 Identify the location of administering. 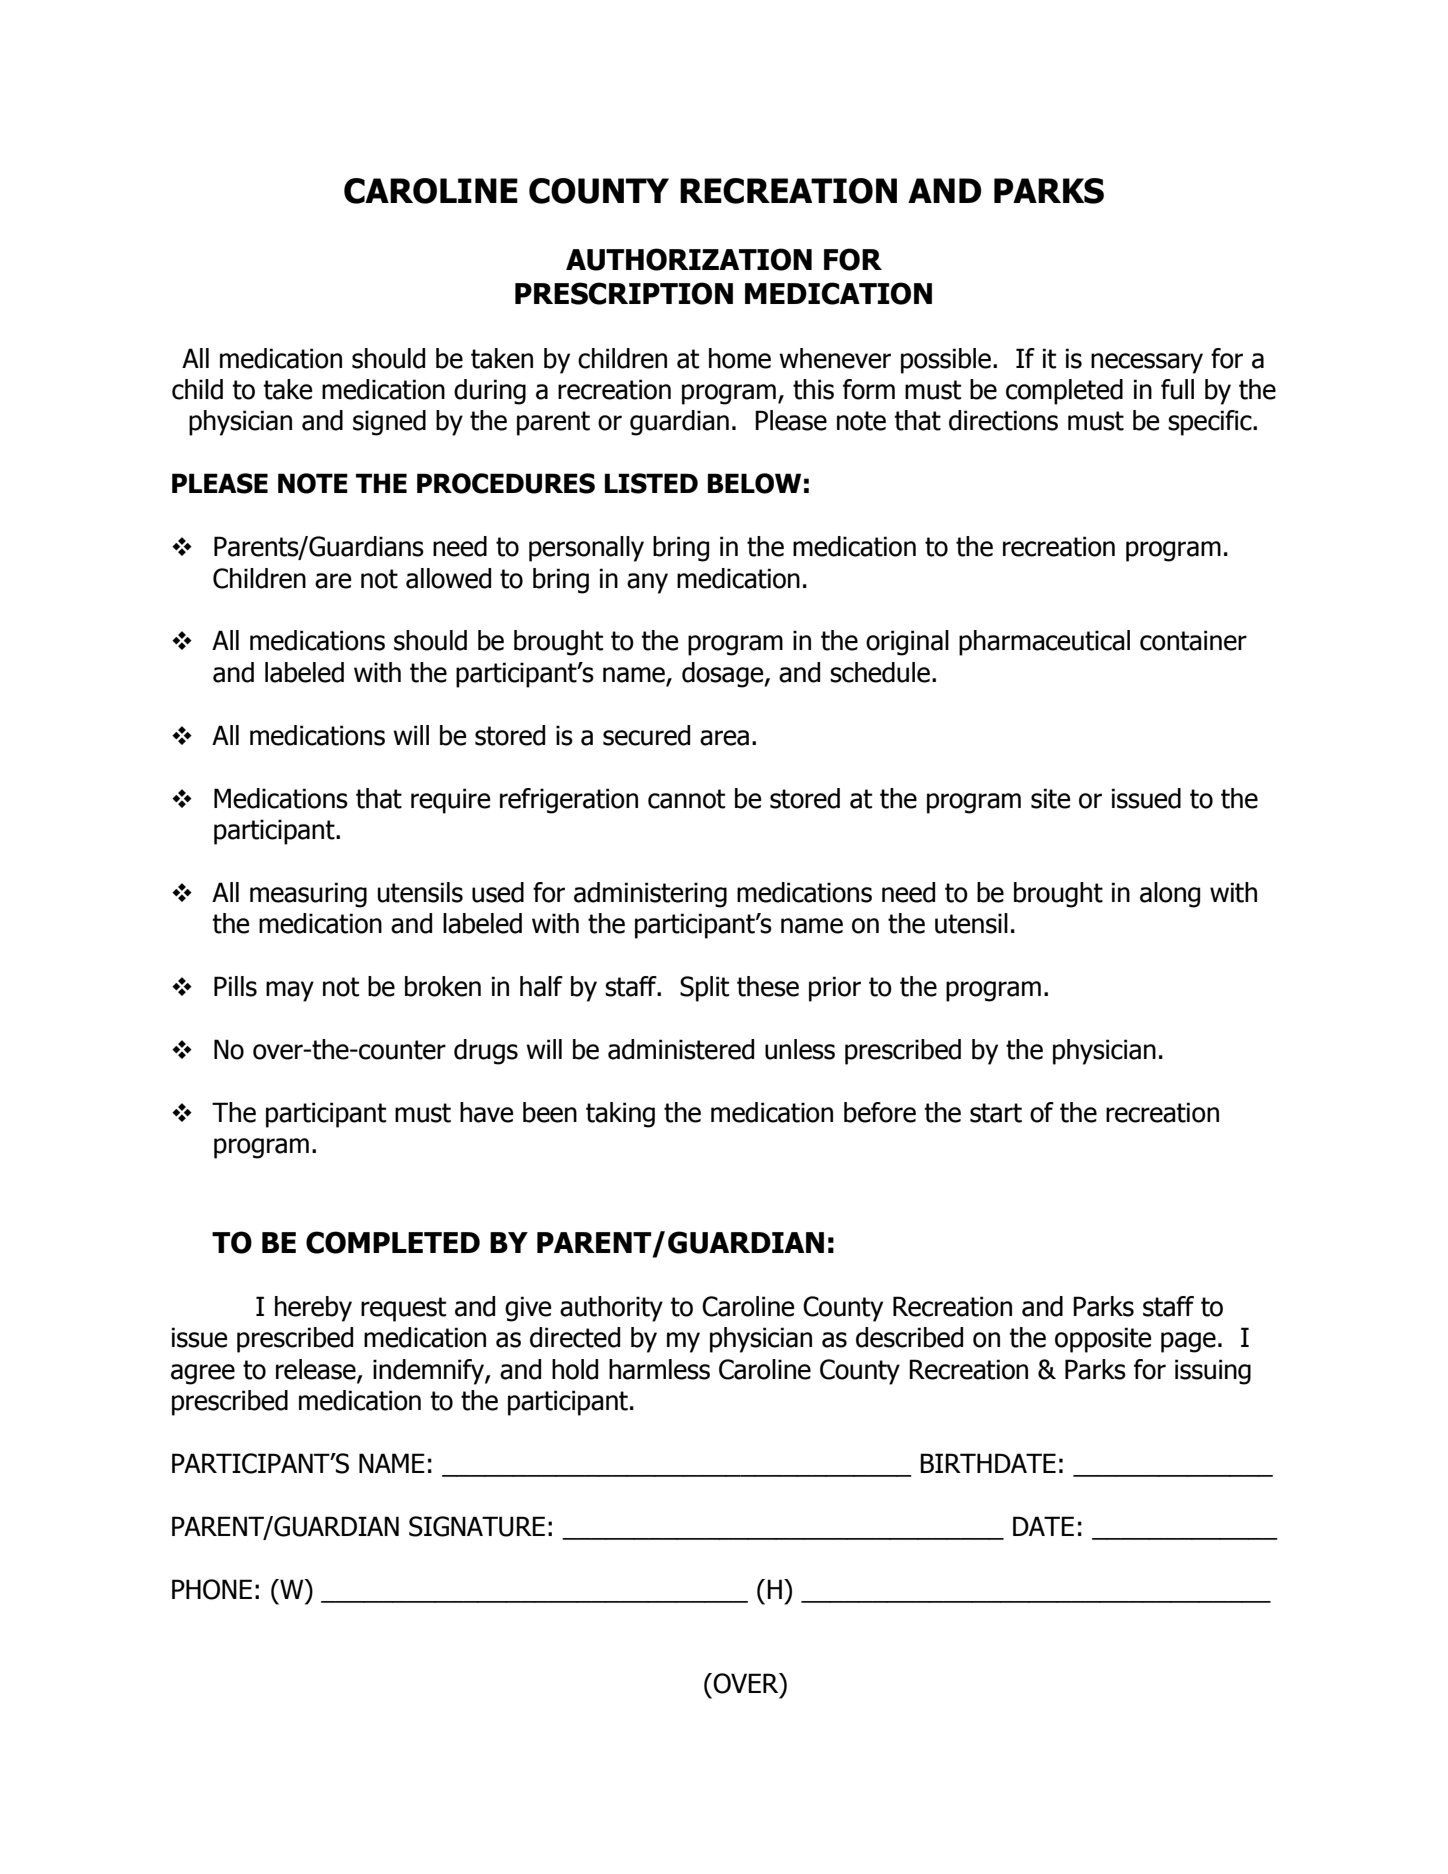
(650, 895).
